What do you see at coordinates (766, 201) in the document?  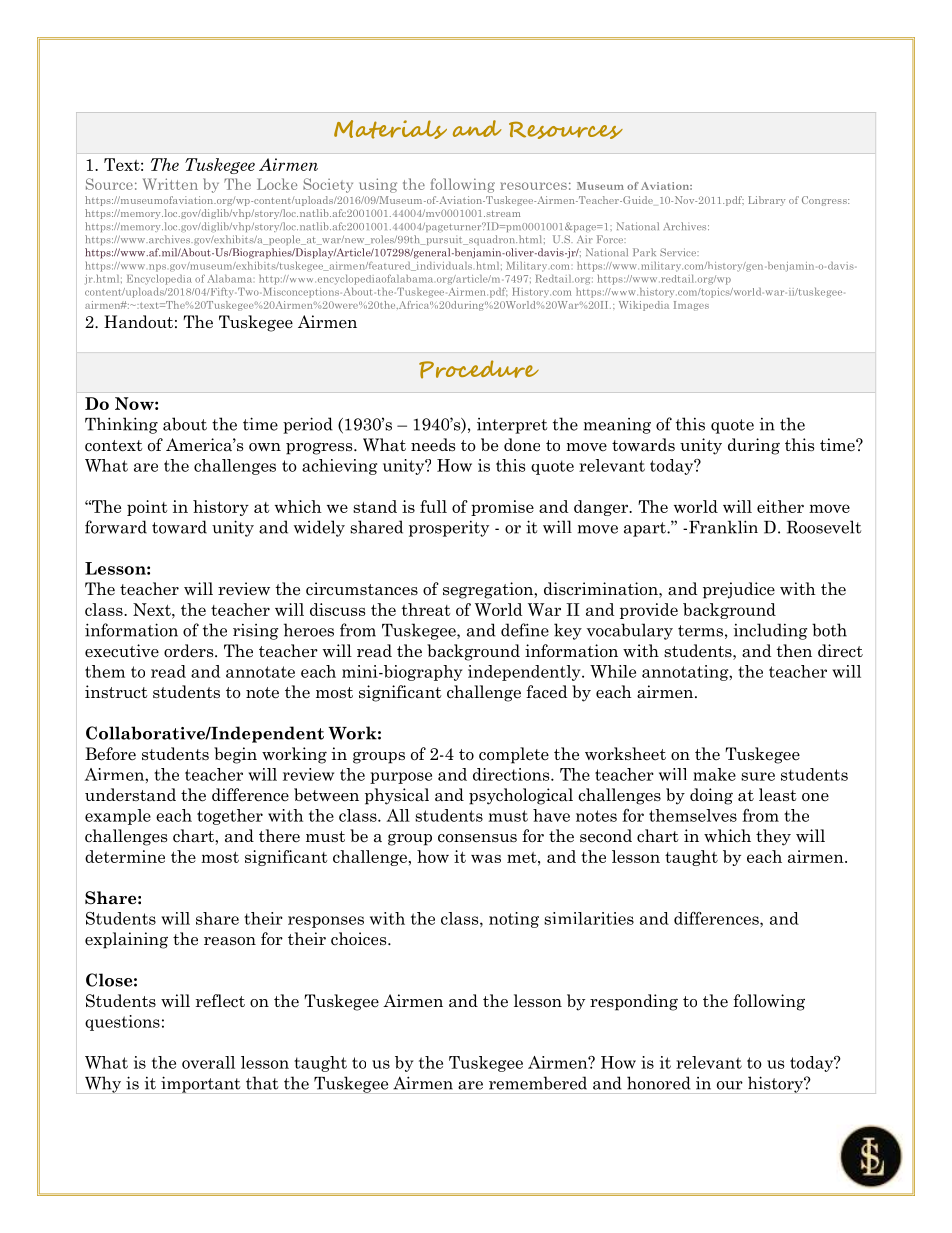 I see `Library` at bounding box center [766, 201].
